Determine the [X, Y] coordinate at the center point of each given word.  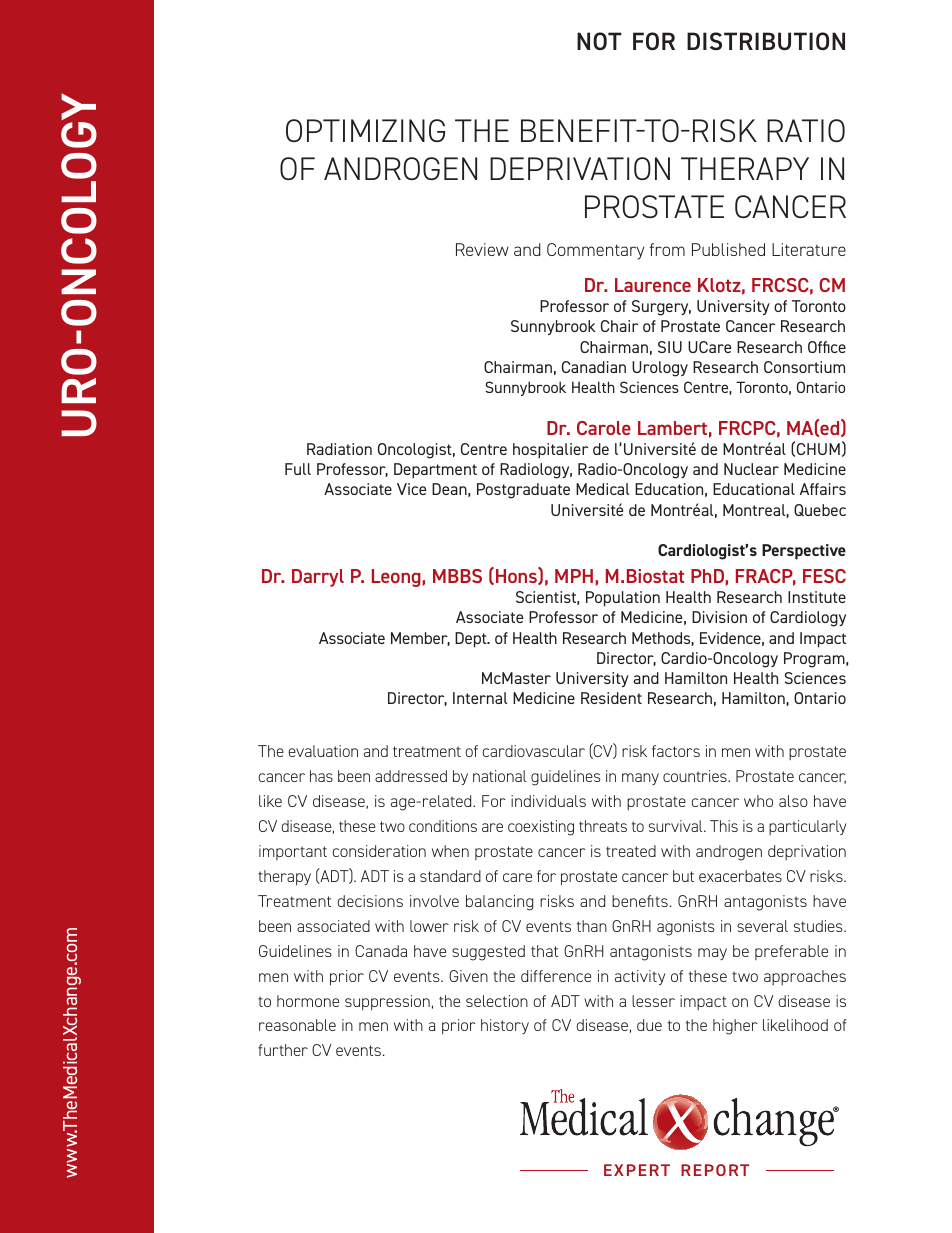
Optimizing [365, 130]
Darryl [318, 578]
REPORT [715, 1170]
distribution [766, 41]
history [505, 1026]
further [283, 1050]
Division [719, 617]
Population [623, 599]
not [599, 41]
